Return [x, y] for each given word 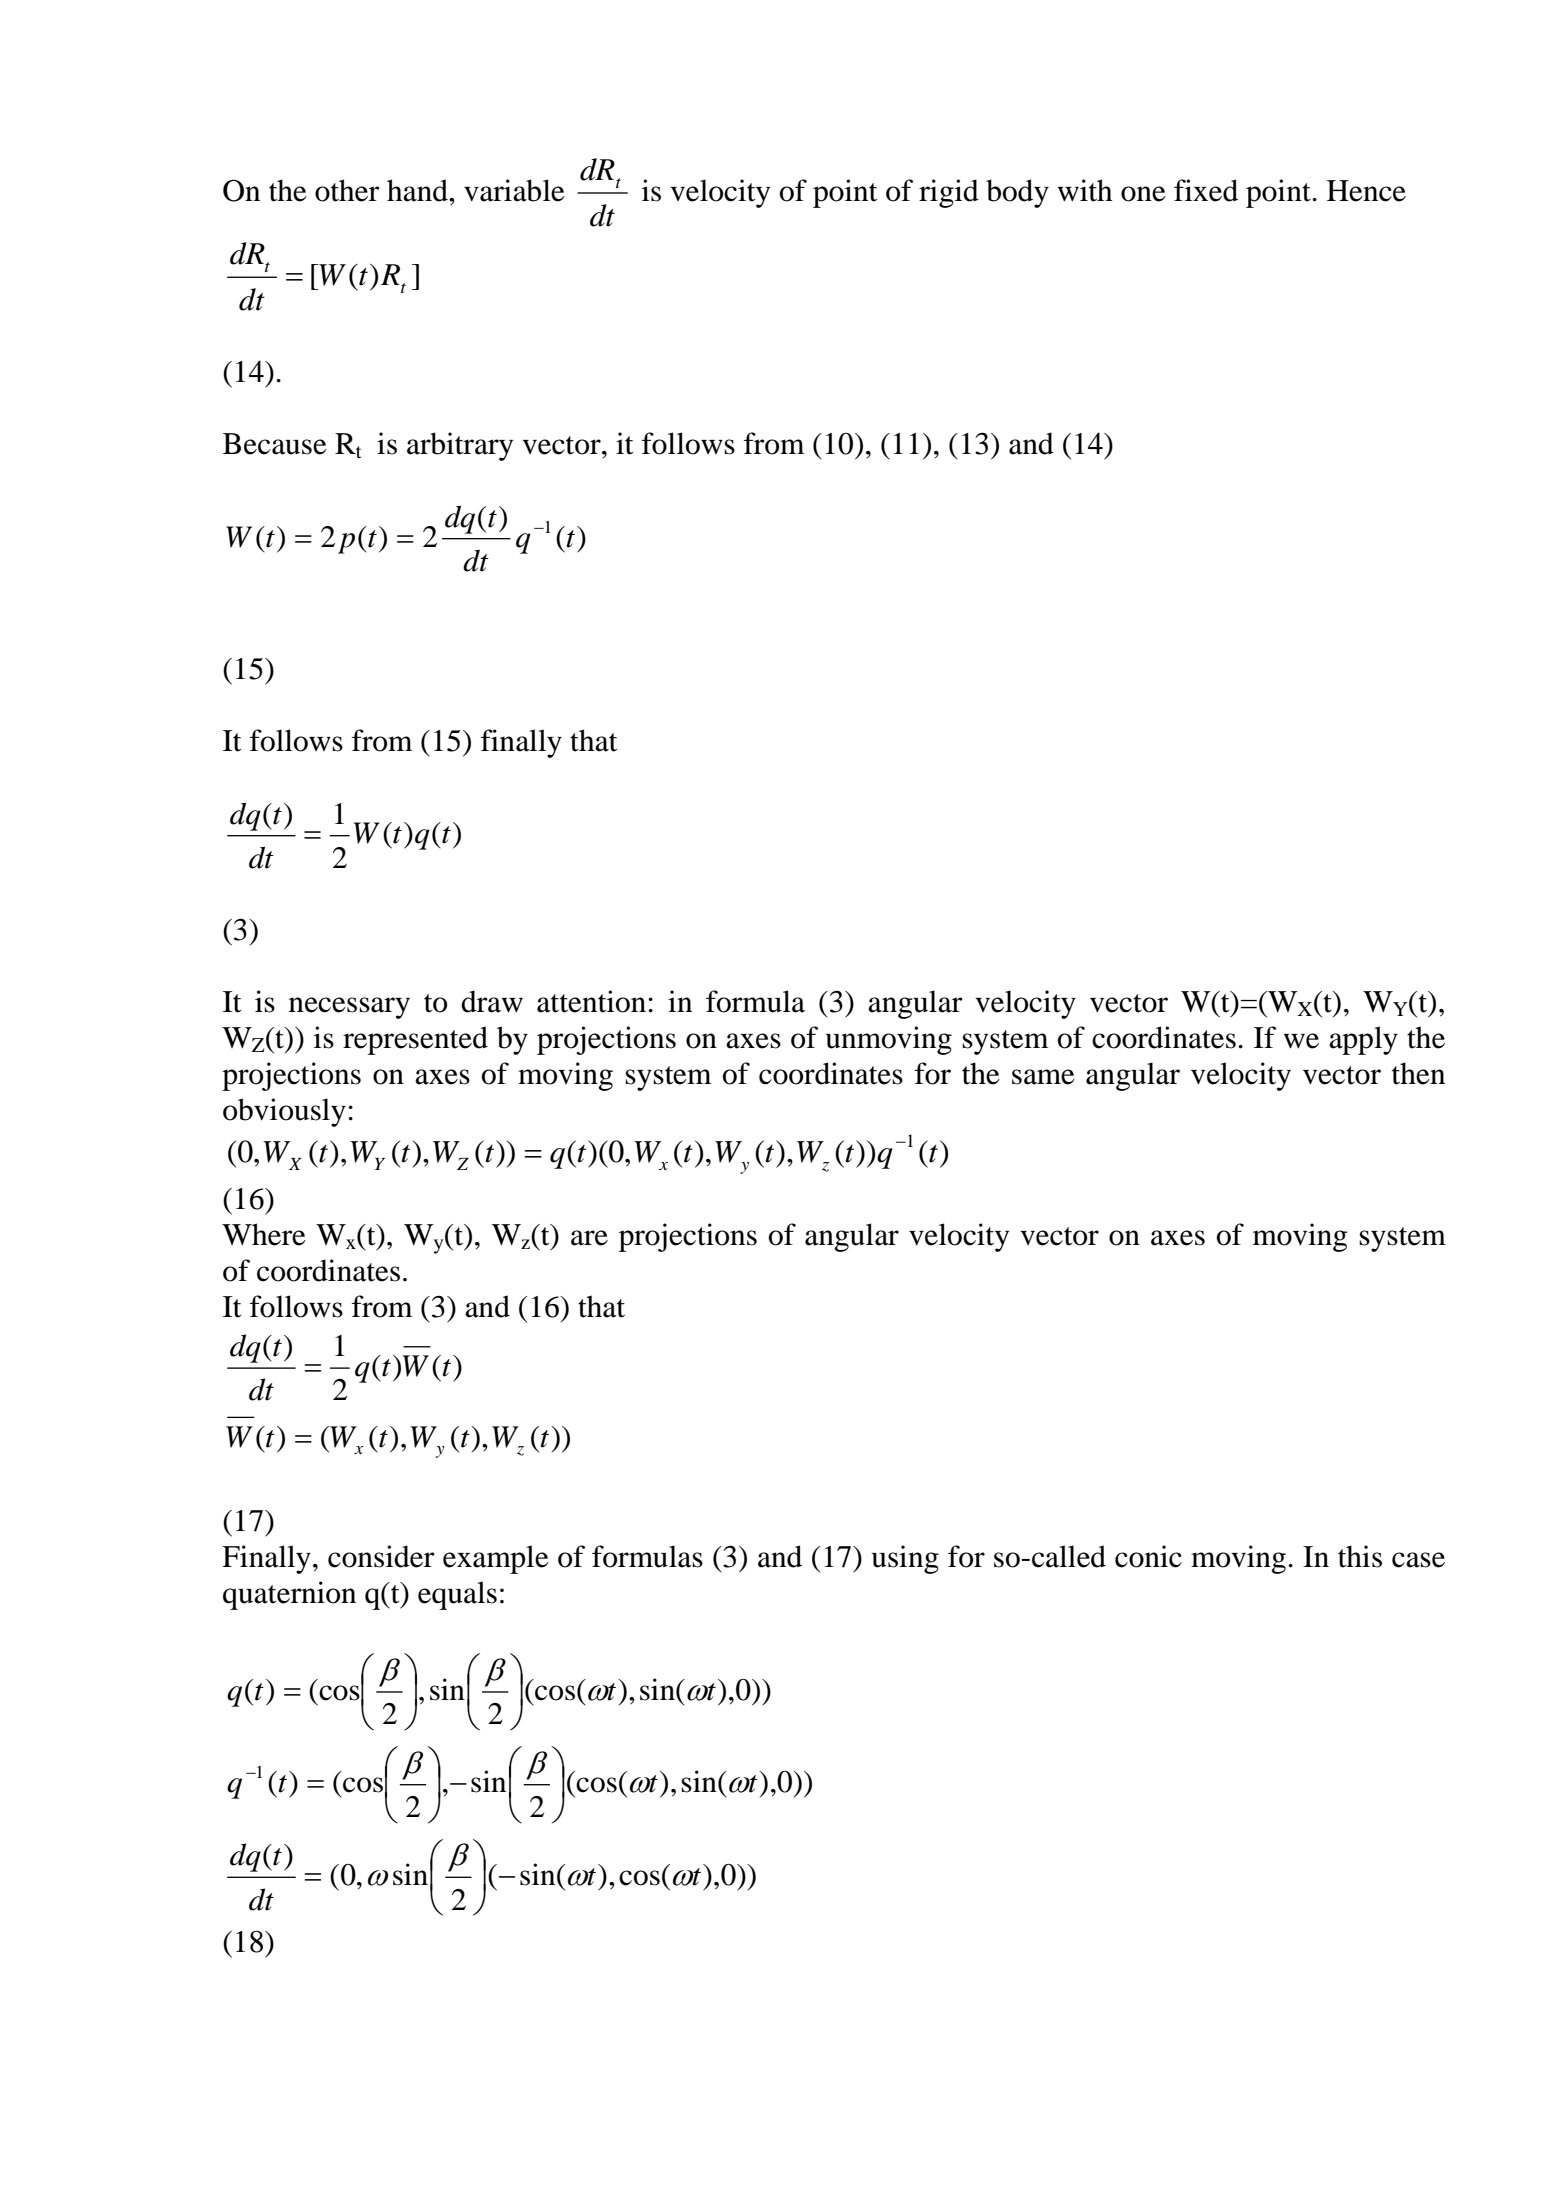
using [905, 1559]
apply [1363, 1040]
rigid [949, 193]
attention [593, 1001]
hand [418, 190]
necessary [349, 1008]
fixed [1206, 190]
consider [381, 1556]
